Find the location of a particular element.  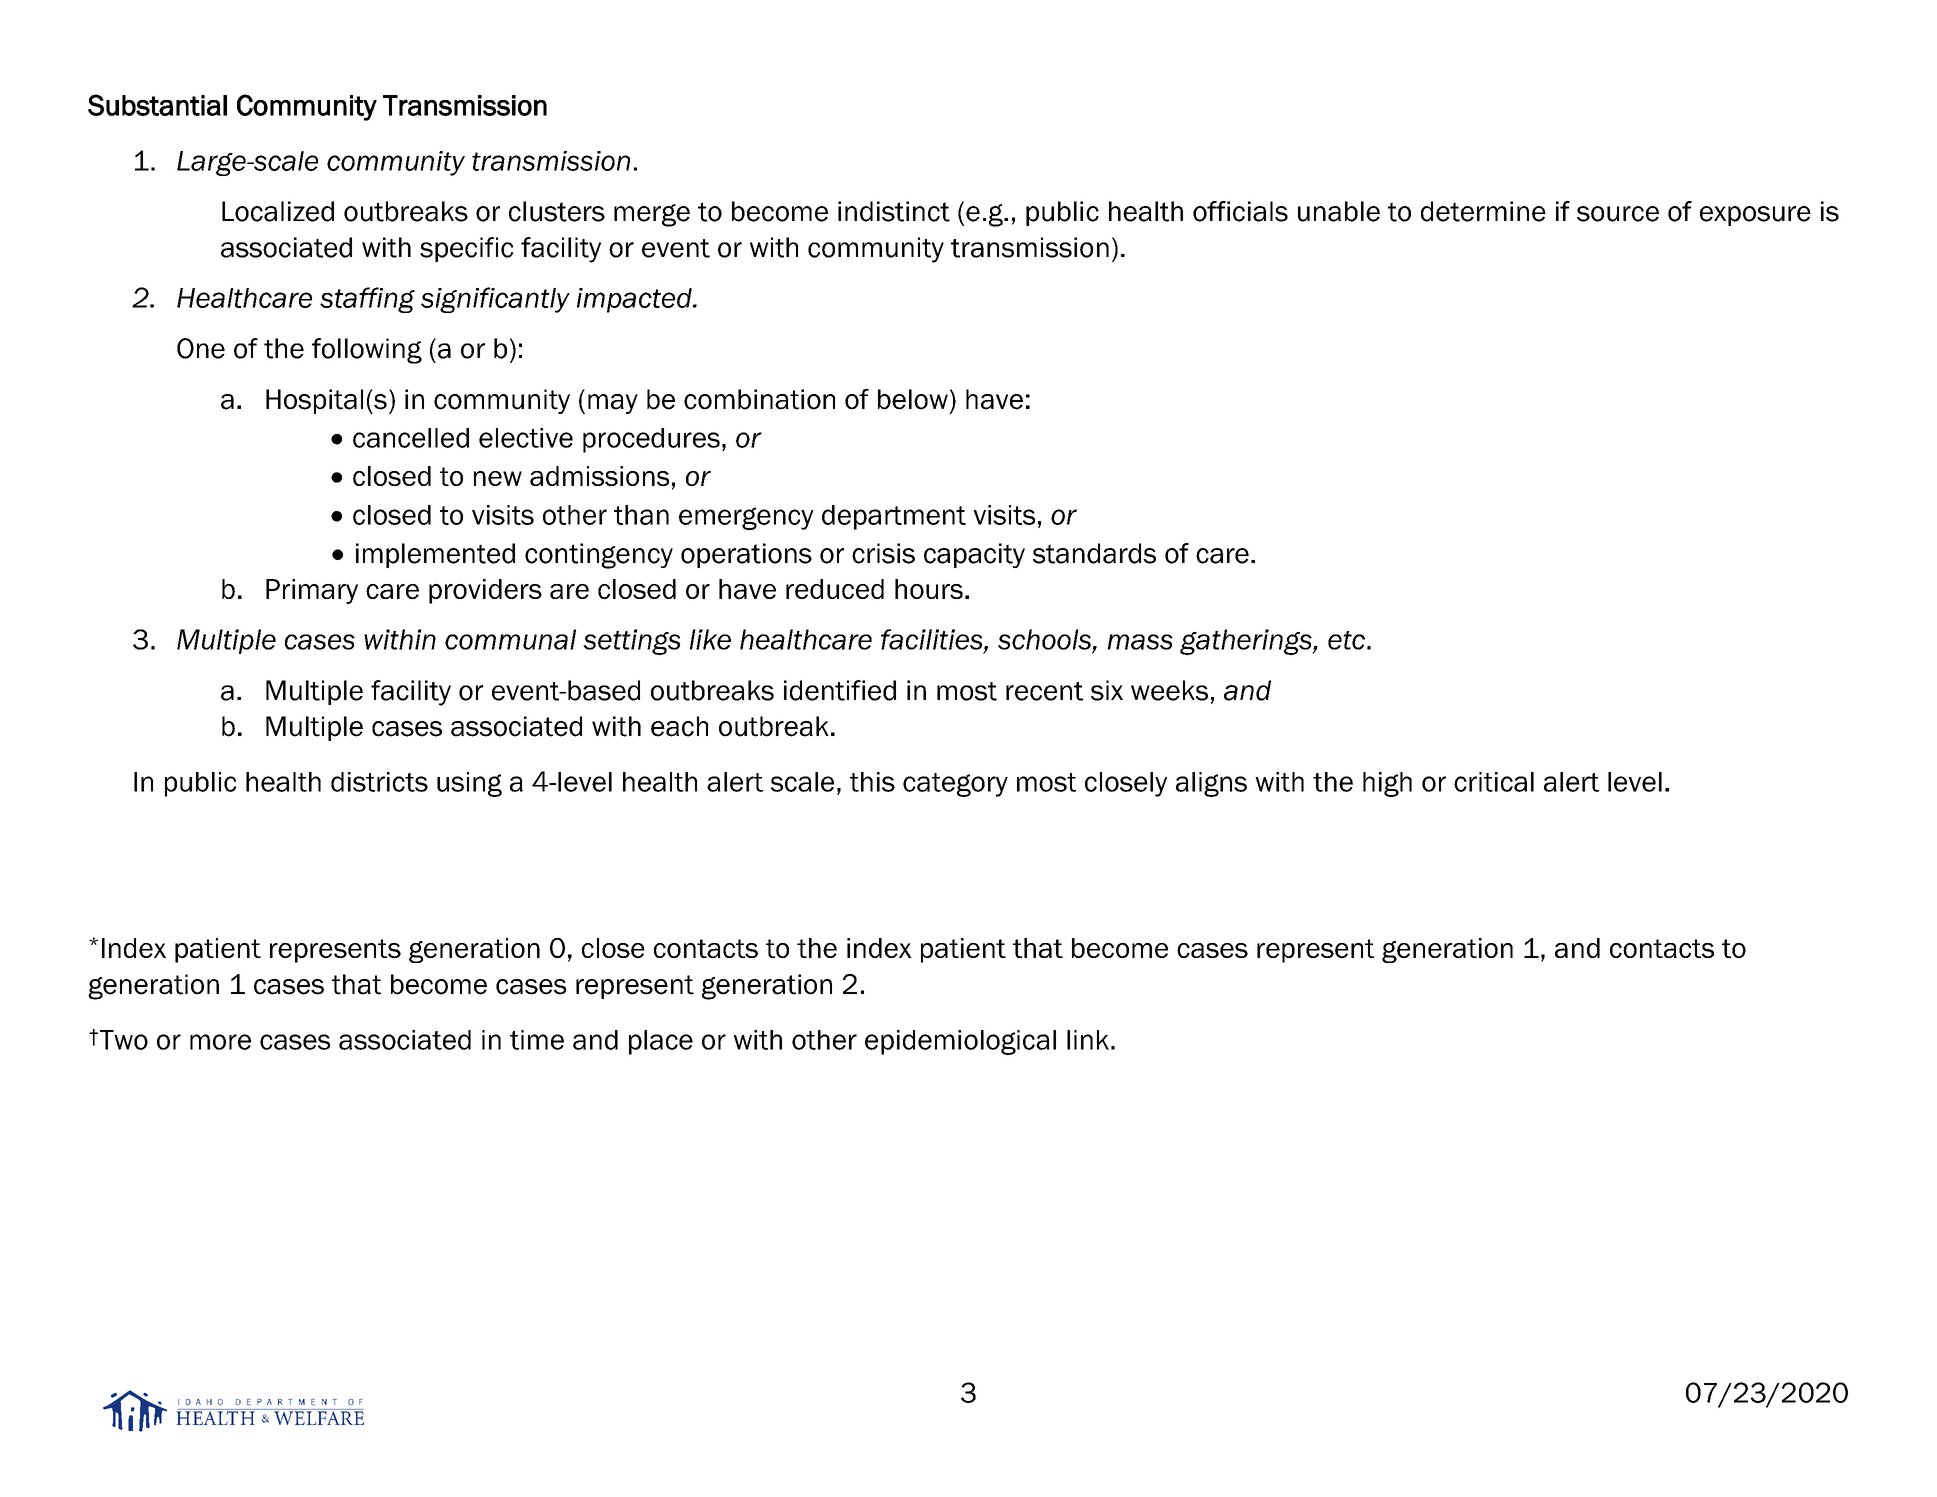

recent is located at coordinates (1044, 691).
